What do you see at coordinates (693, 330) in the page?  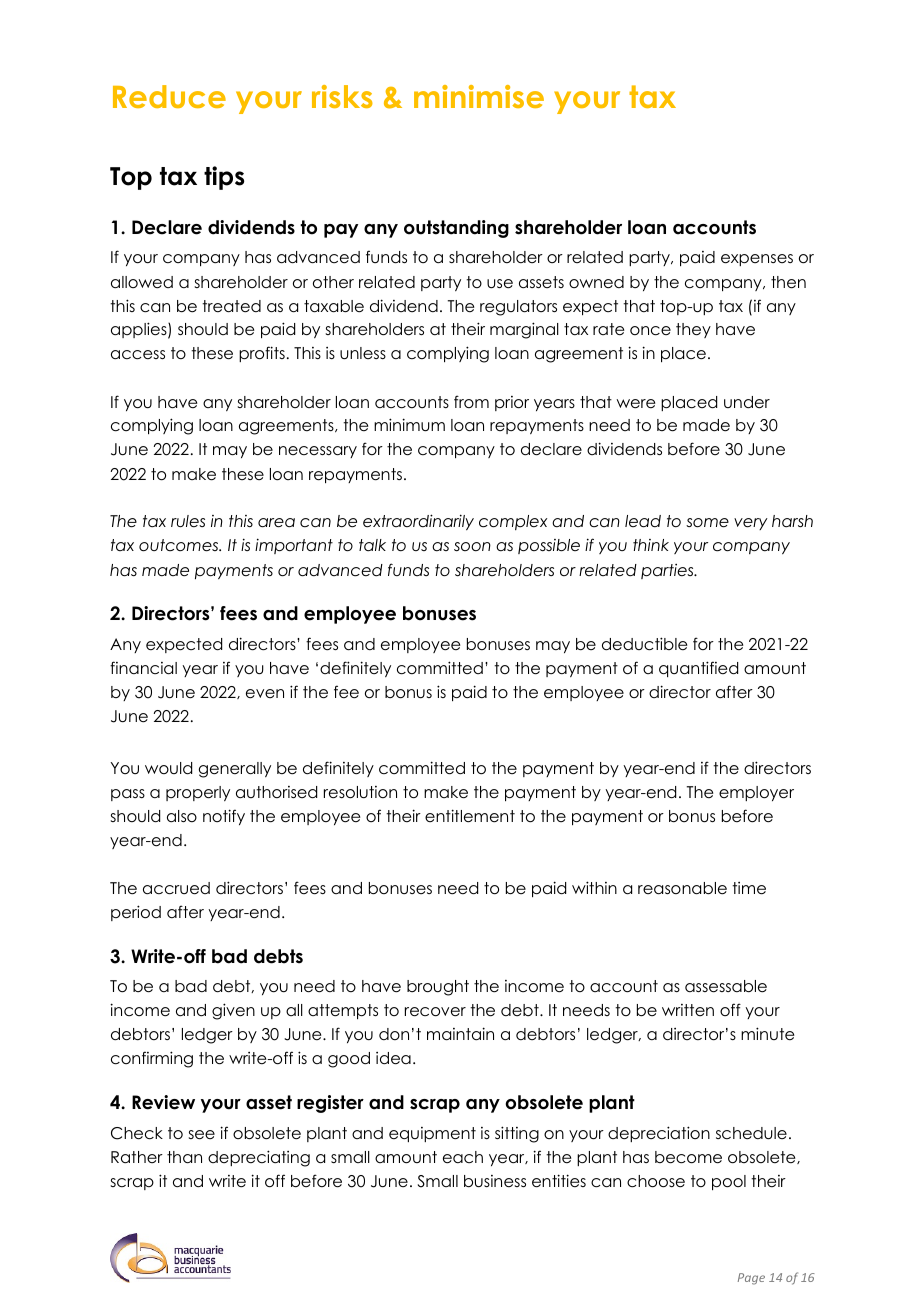 I see `they` at bounding box center [693, 330].
